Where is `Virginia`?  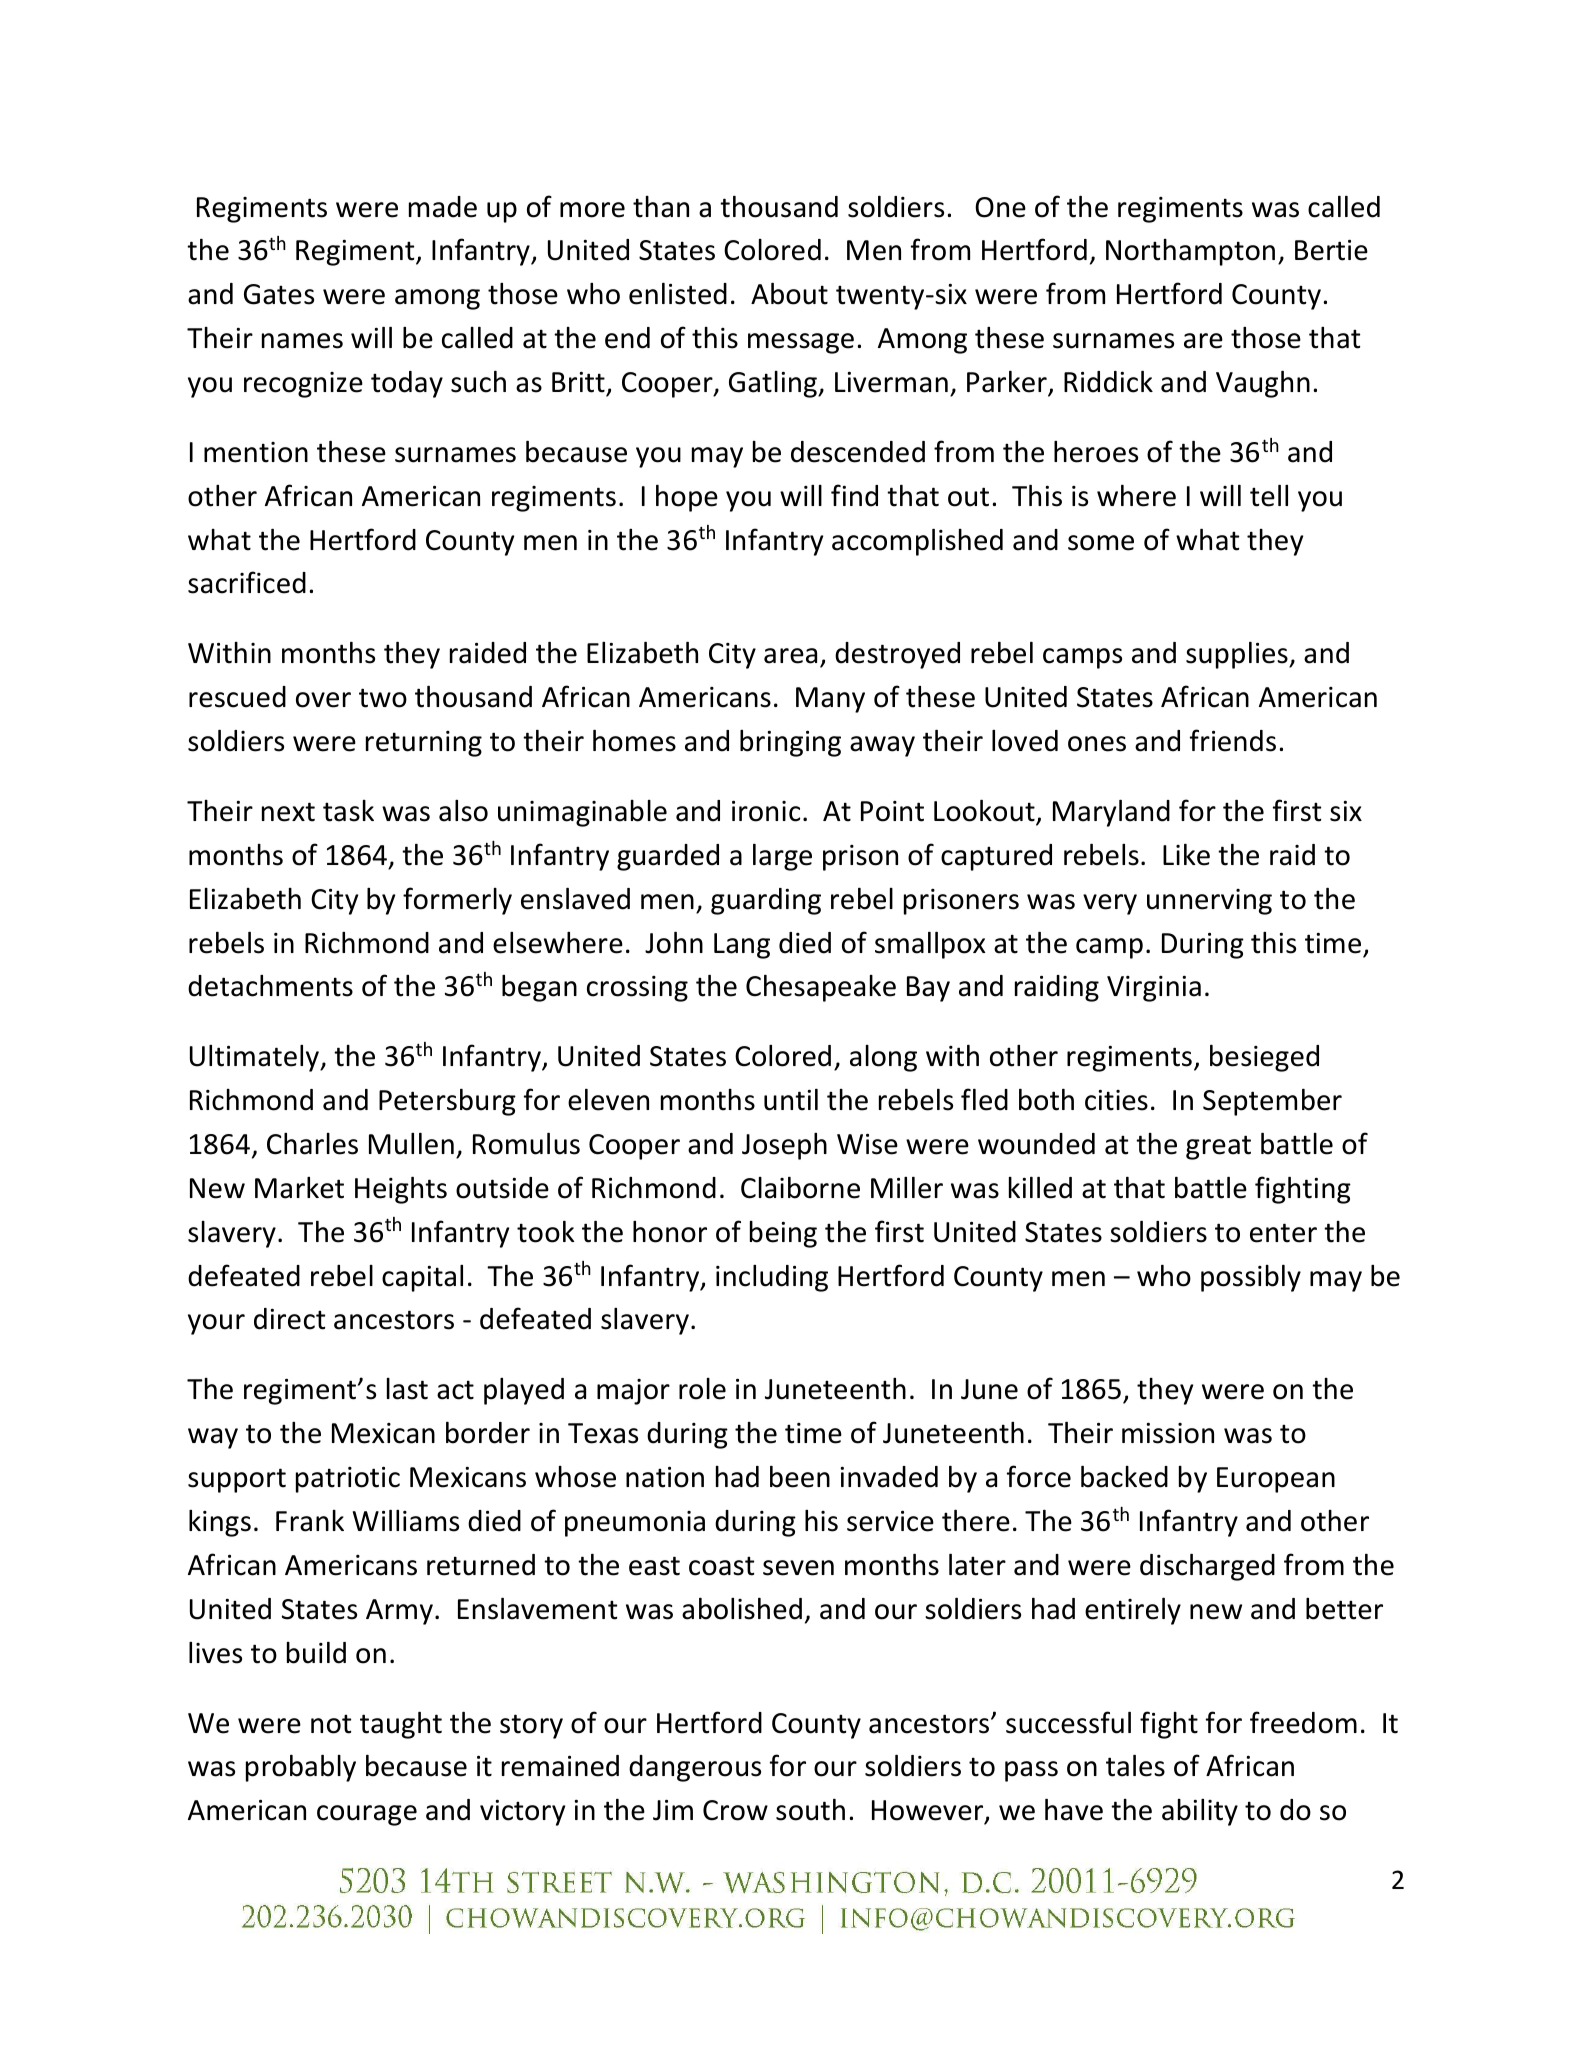 Virginia is located at coordinates (1154, 989).
